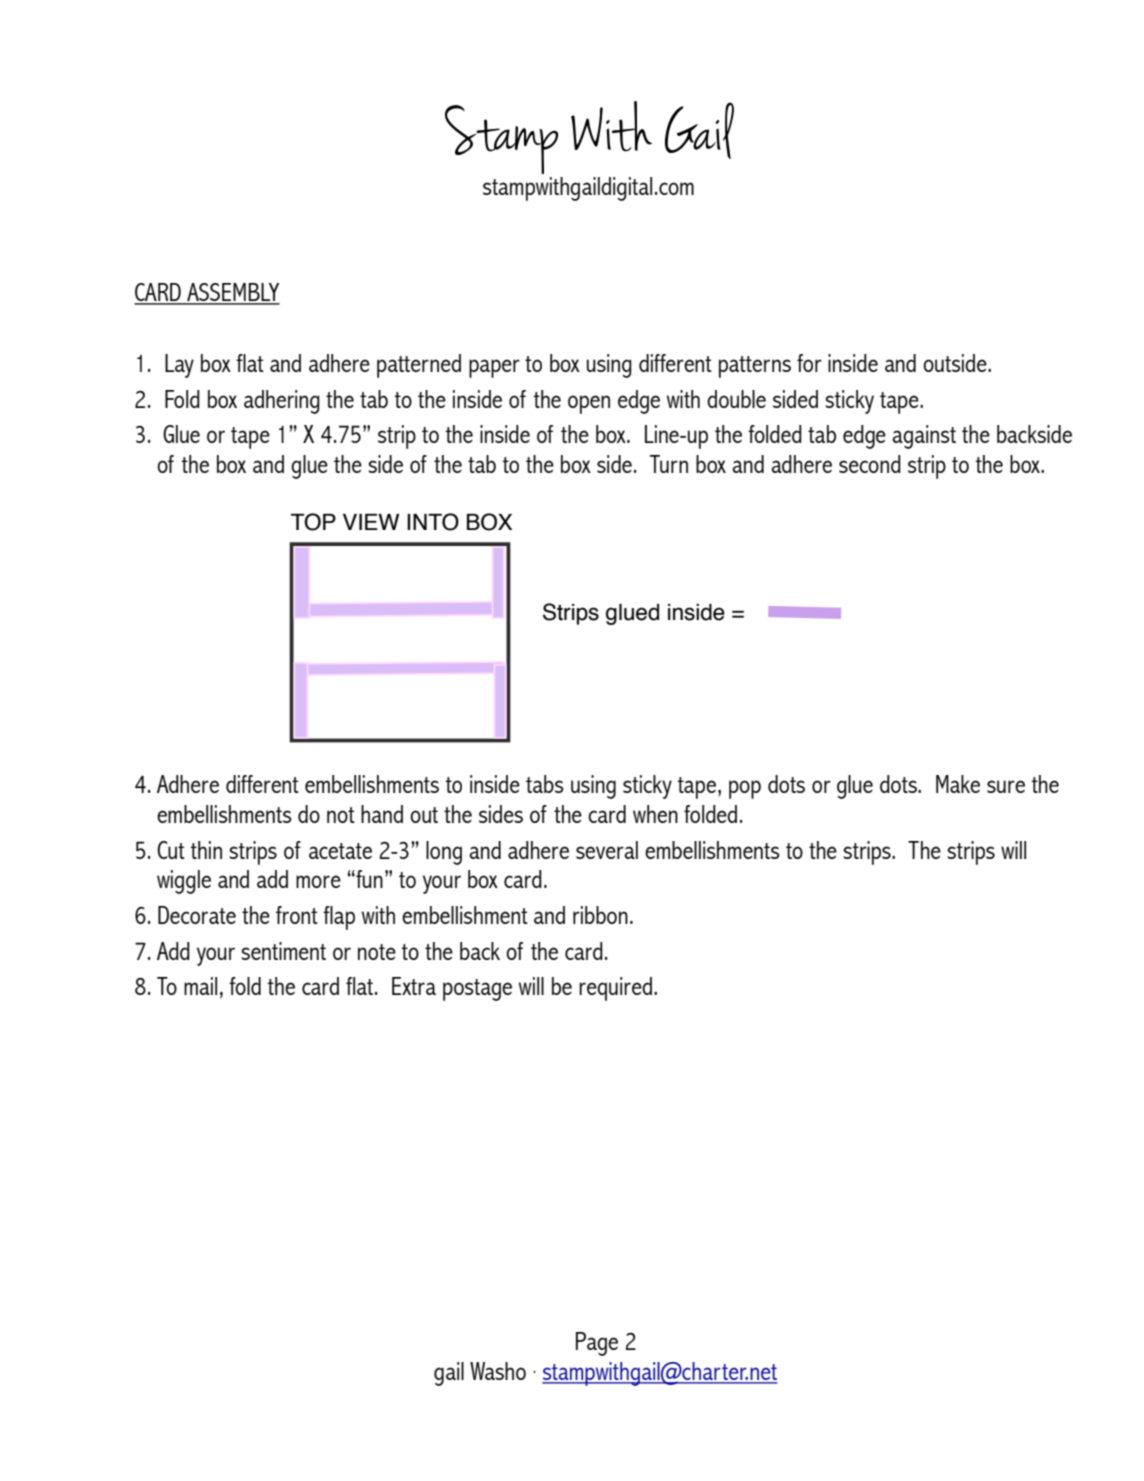  Describe the element at coordinates (597, 1344) in the page. I see `Page` at that location.
